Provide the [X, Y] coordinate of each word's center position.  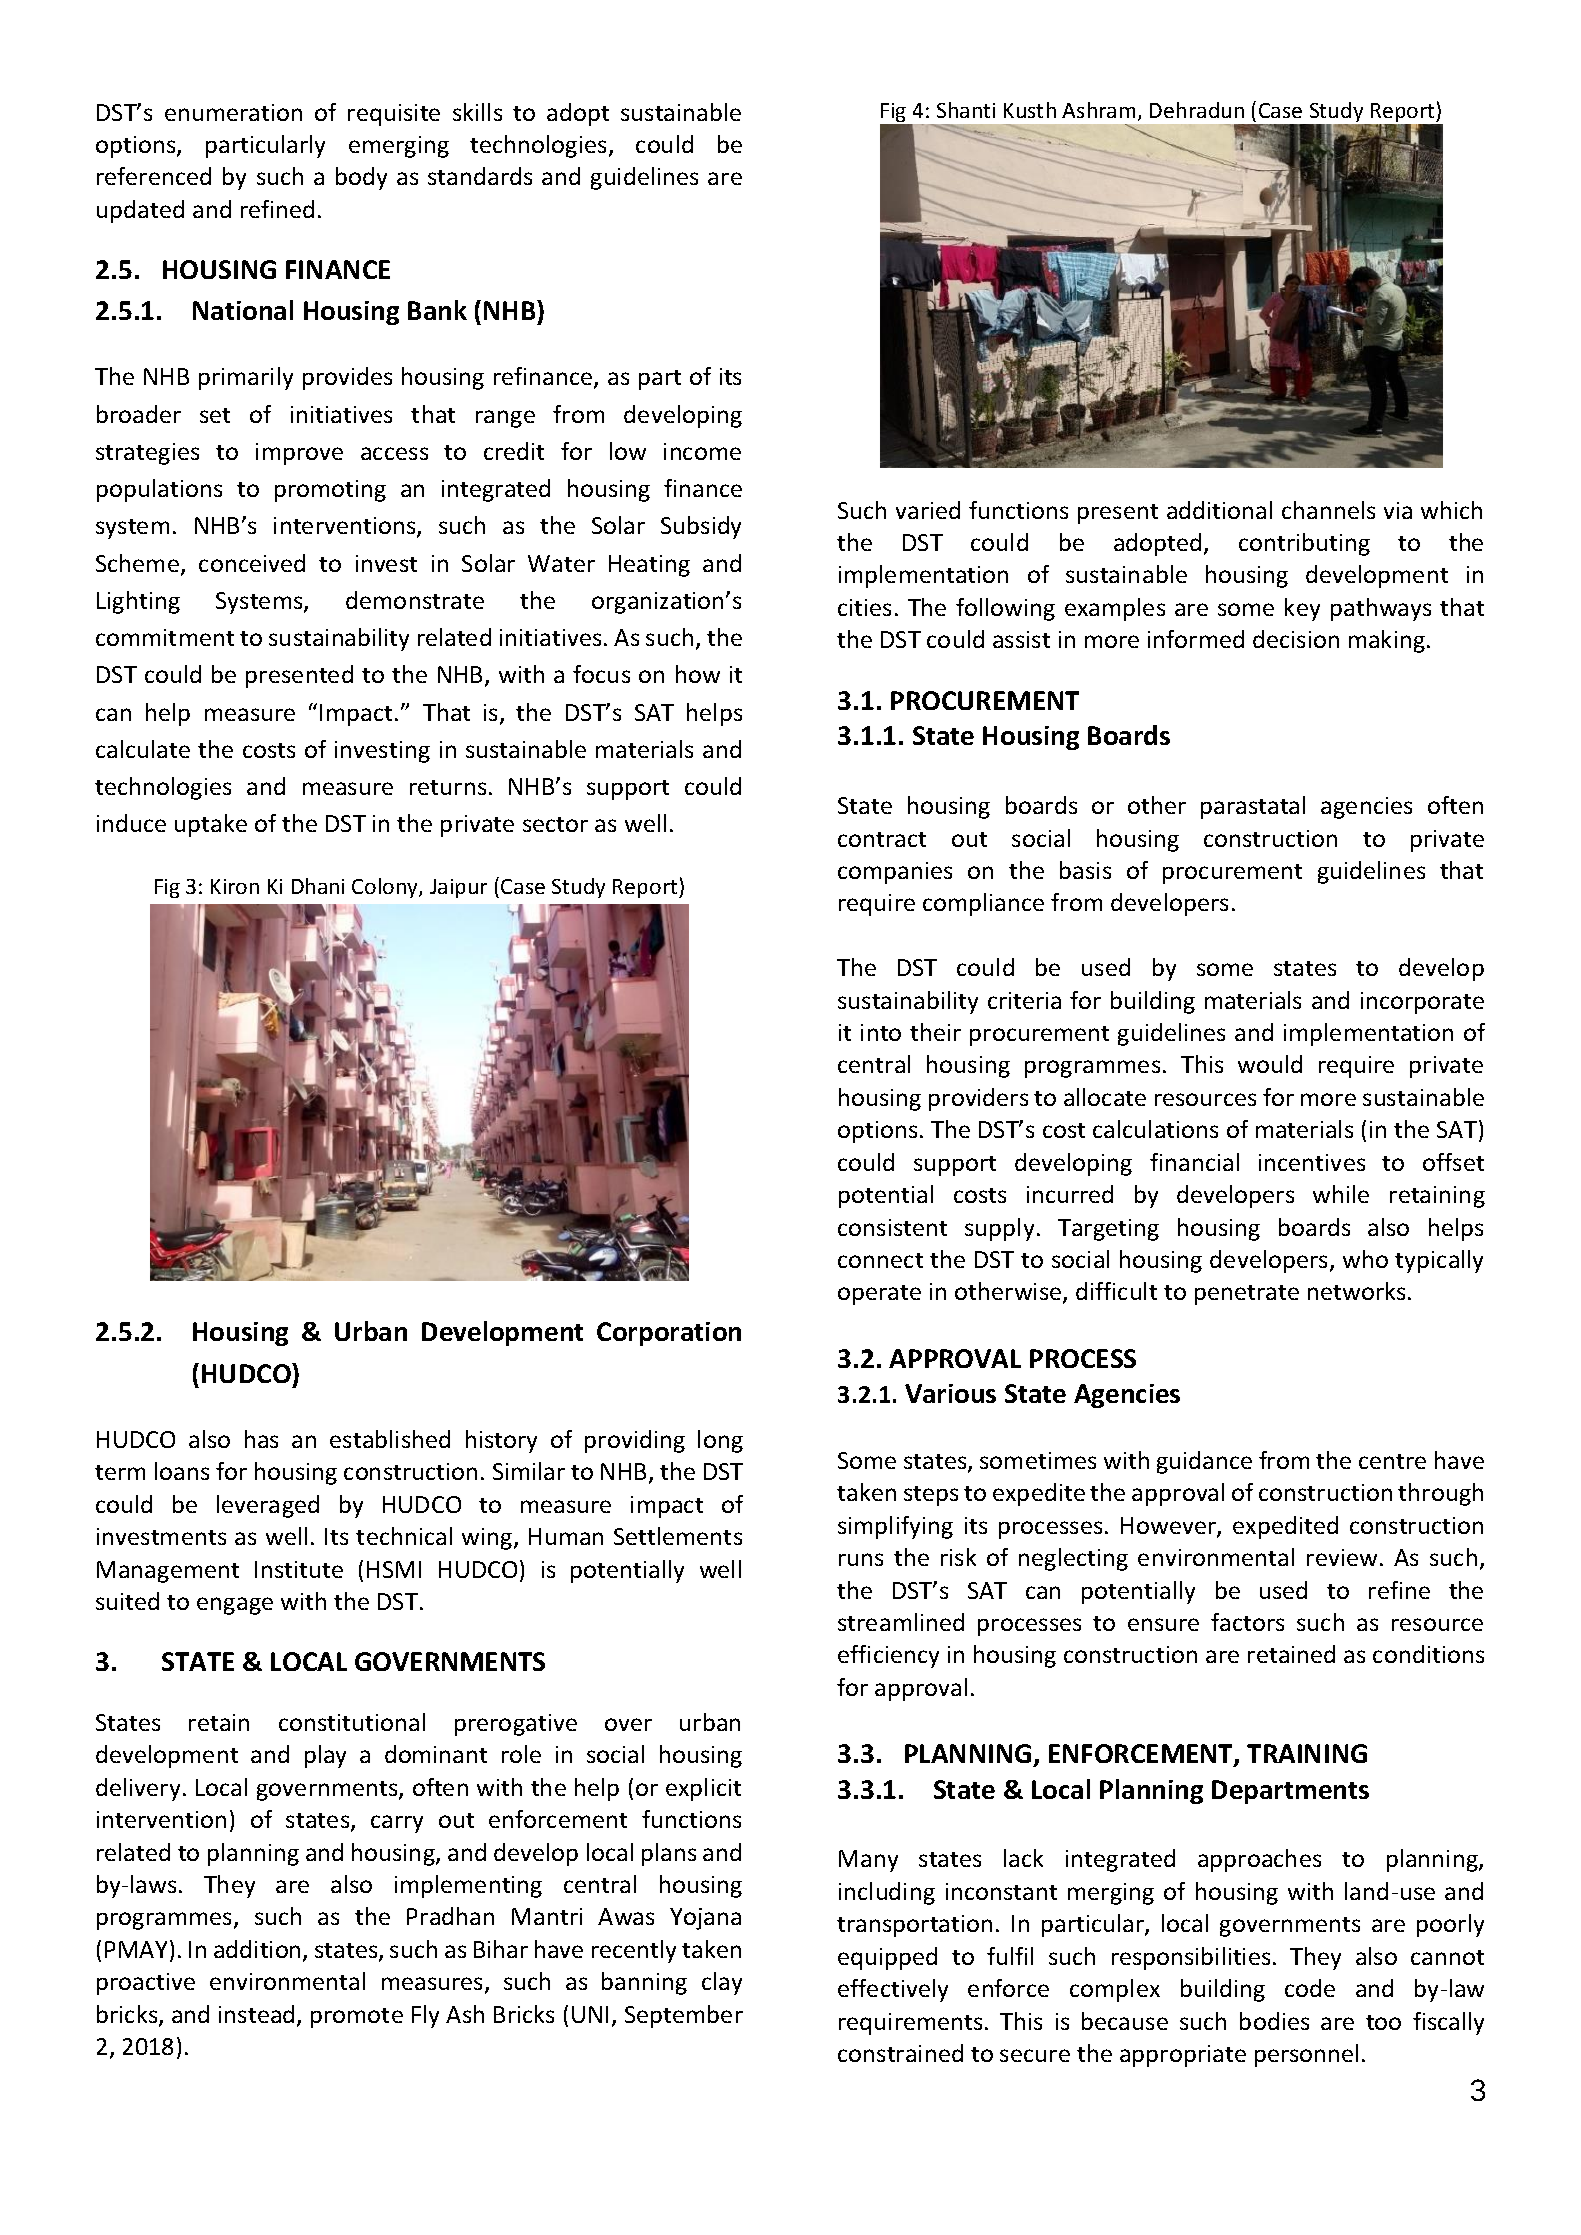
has [261, 1439]
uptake [211, 825]
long [720, 1441]
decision [1296, 639]
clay [722, 1983]
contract [882, 839]
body [361, 178]
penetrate [1247, 1295]
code [1310, 1988]
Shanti [966, 110]
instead [256, 2014]
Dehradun [1197, 110]
